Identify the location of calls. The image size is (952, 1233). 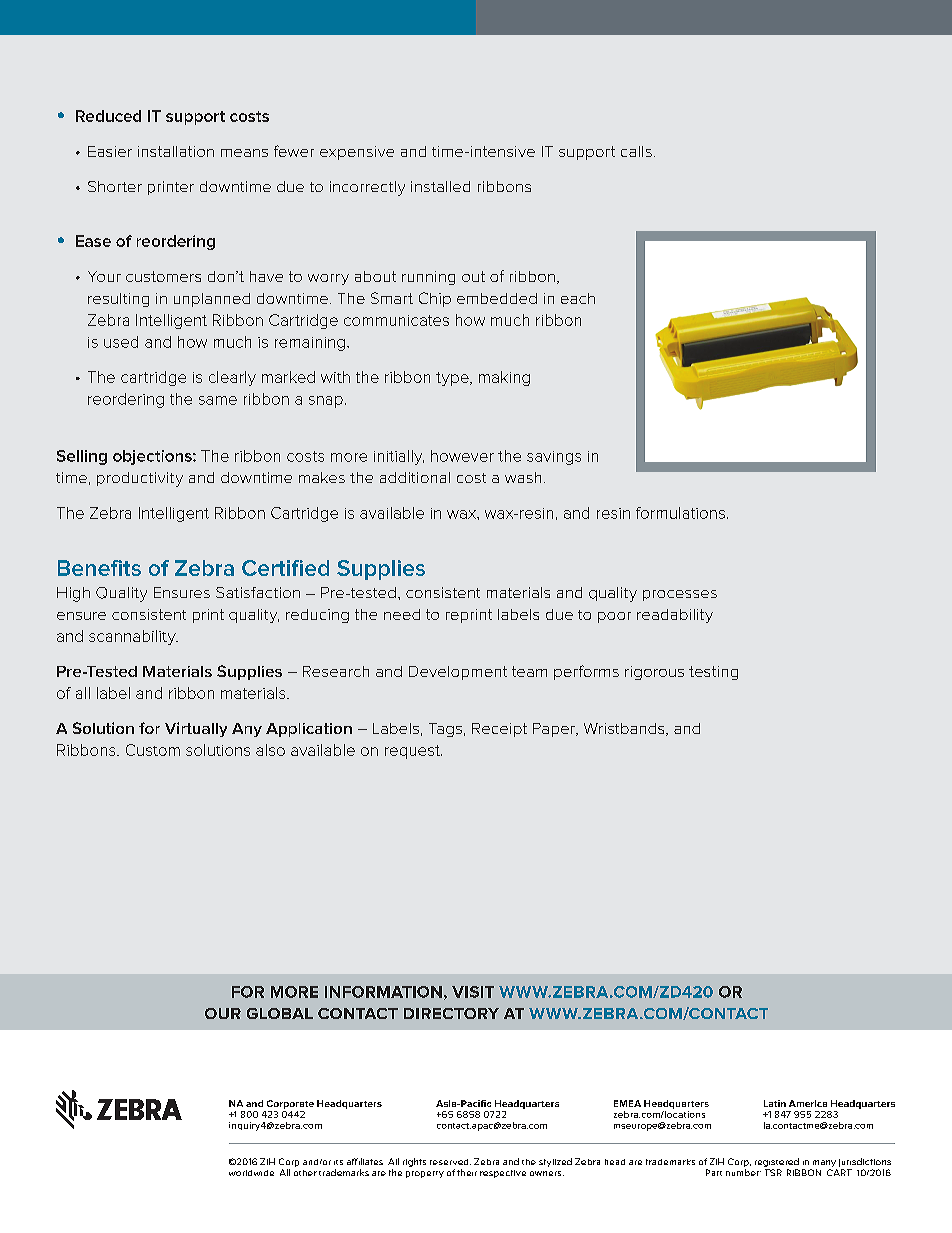
(636, 151).
